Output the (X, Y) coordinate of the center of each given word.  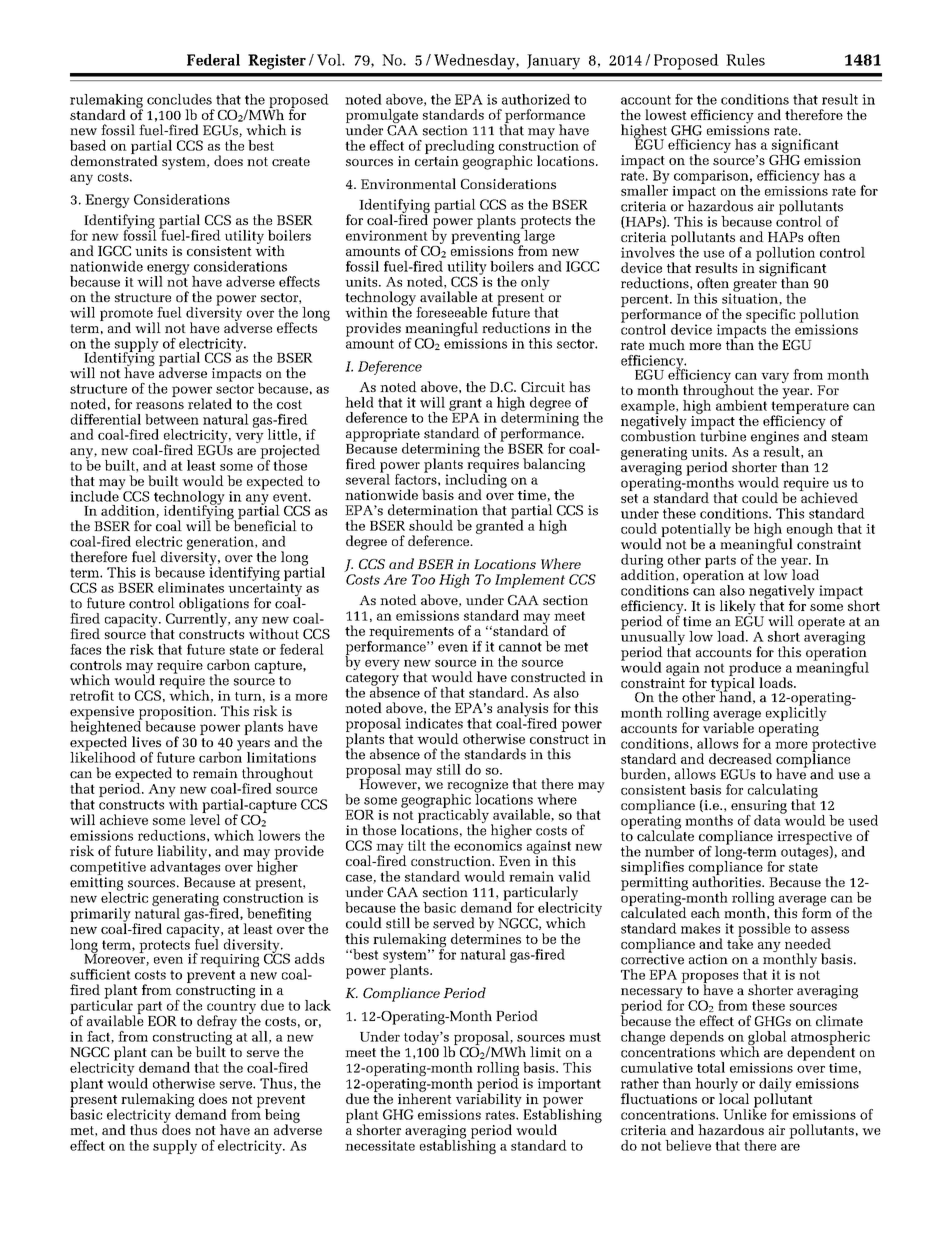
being (282, 1117)
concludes (179, 99)
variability (490, 1100)
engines (775, 439)
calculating (783, 792)
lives (146, 741)
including (476, 480)
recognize (478, 787)
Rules (745, 60)
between (172, 419)
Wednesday (475, 62)
